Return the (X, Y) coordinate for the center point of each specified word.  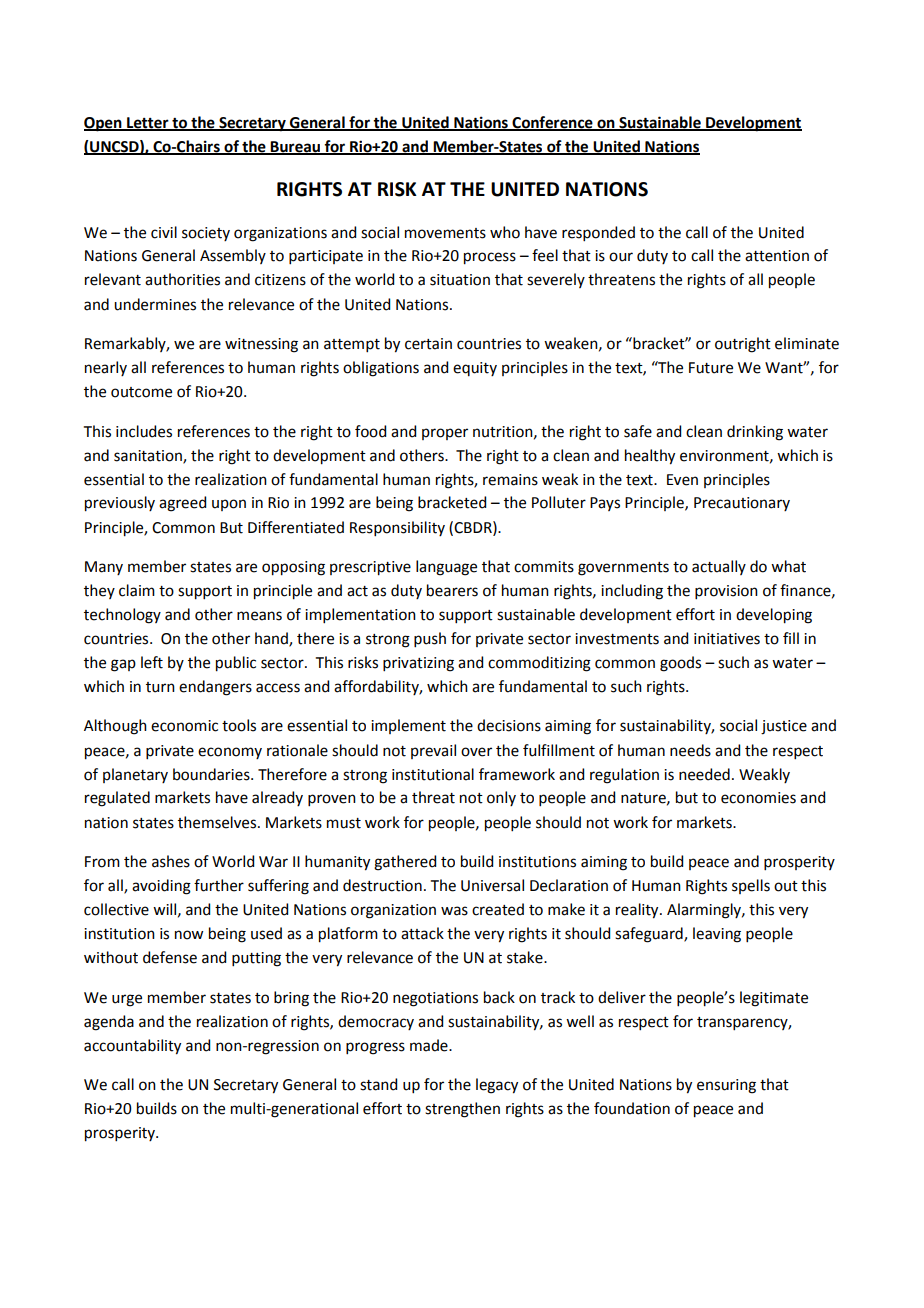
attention (777, 256)
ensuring (726, 1086)
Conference (552, 123)
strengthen (462, 1110)
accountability (132, 1047)
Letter (148, 124)
